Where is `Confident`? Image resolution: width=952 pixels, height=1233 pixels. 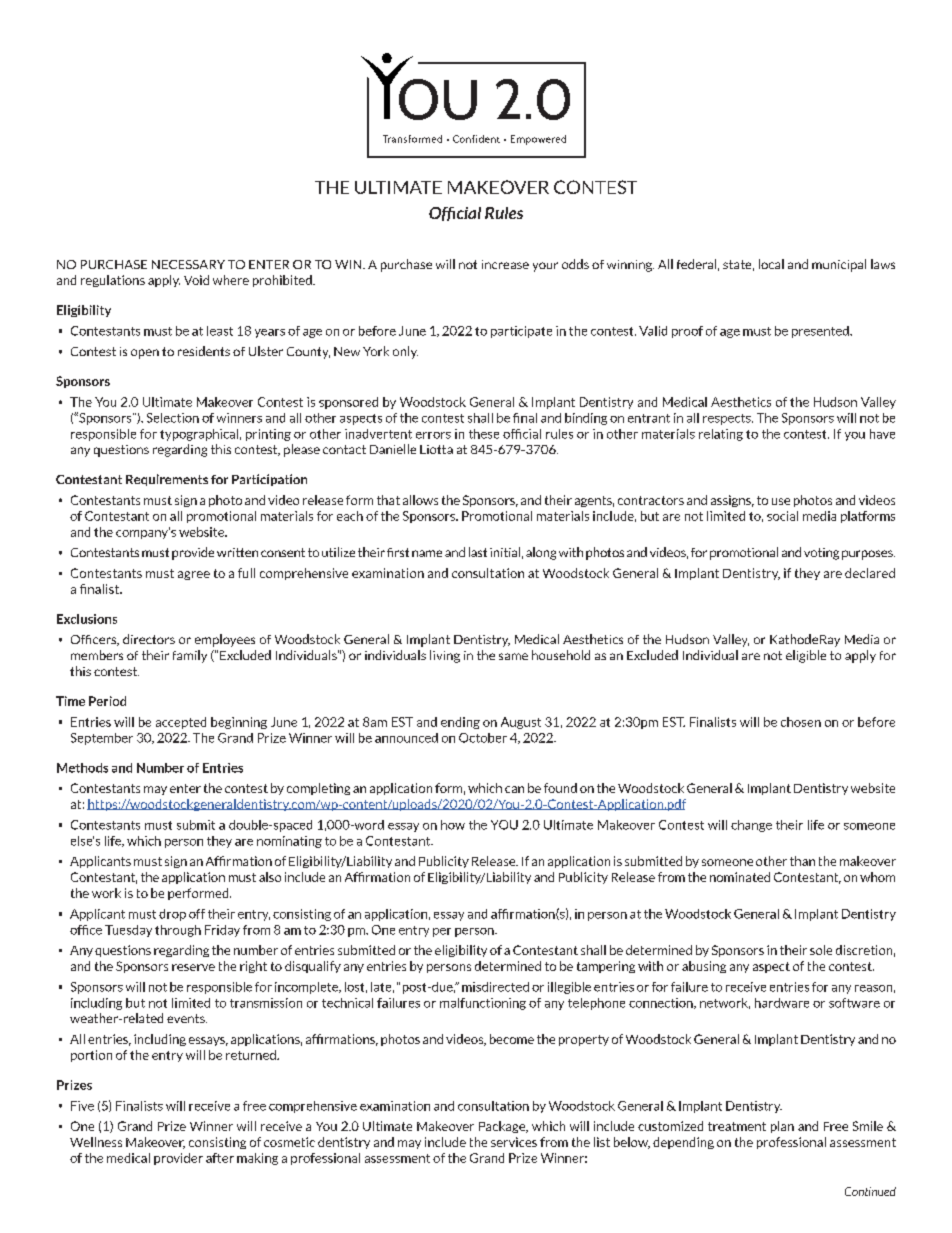 Confident is located at coordinates (476, 139).
